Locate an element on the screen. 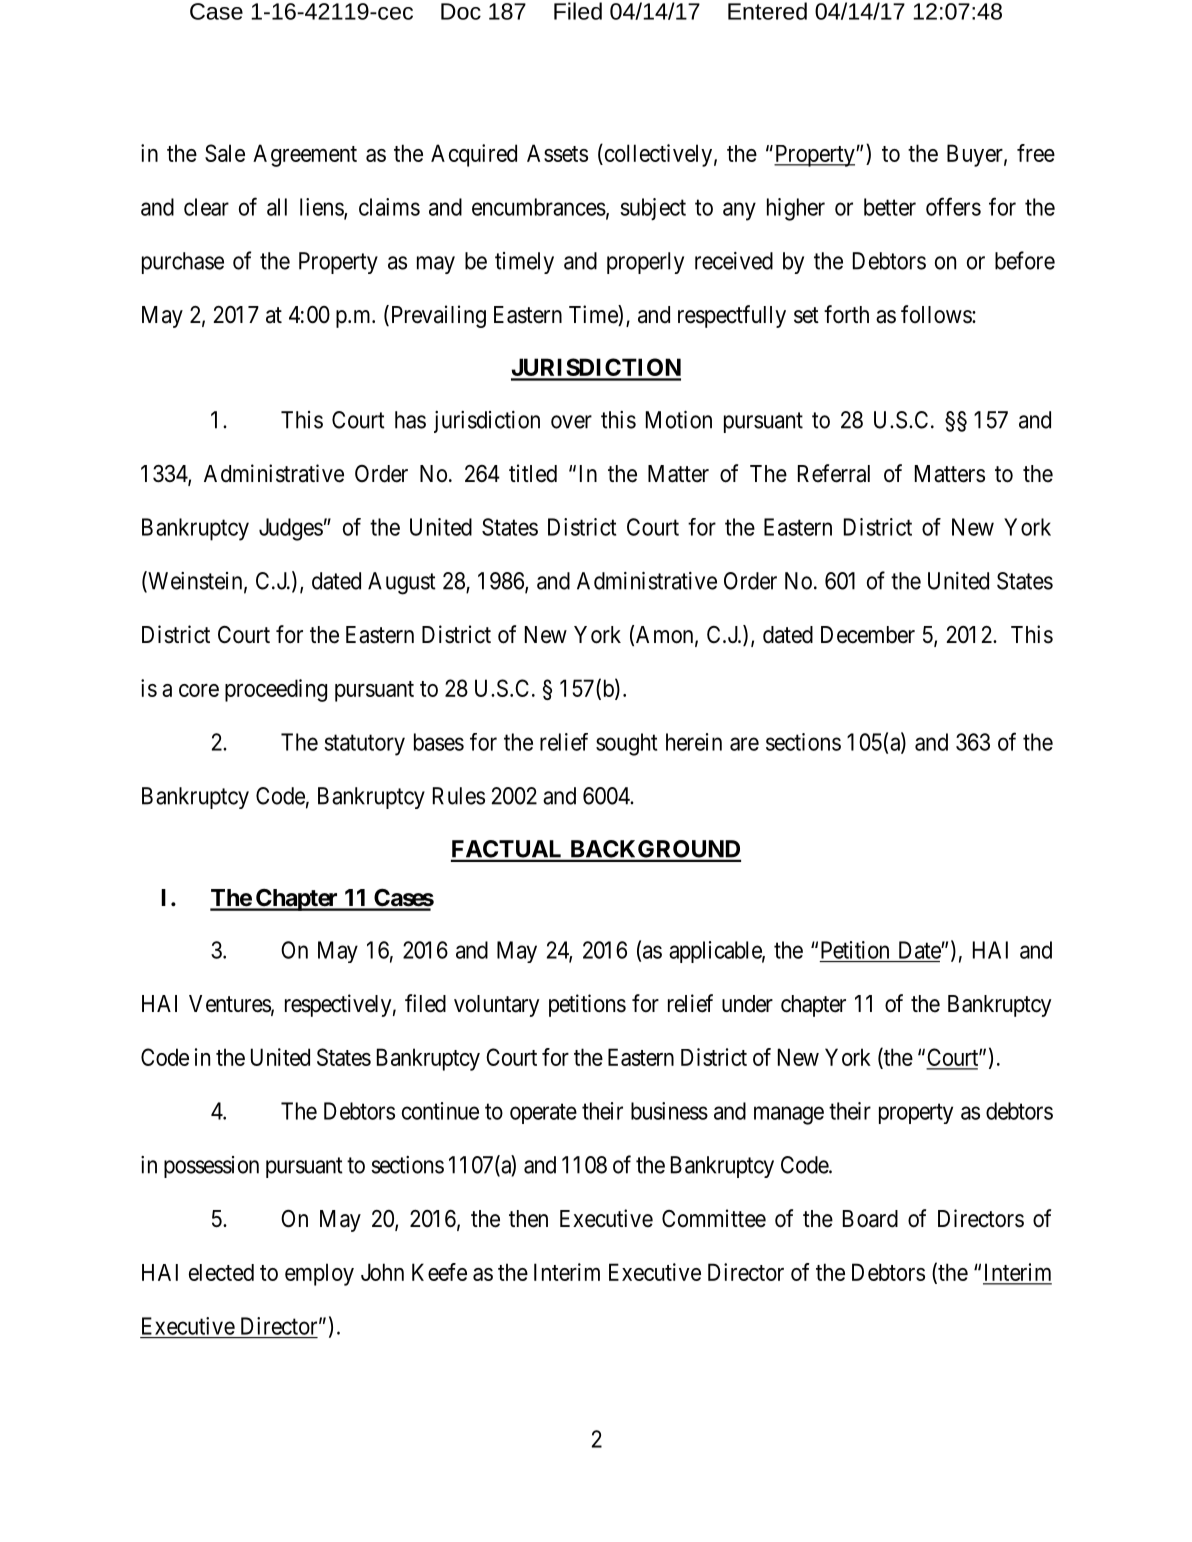  employ is located at coordinates (319, 1274).
